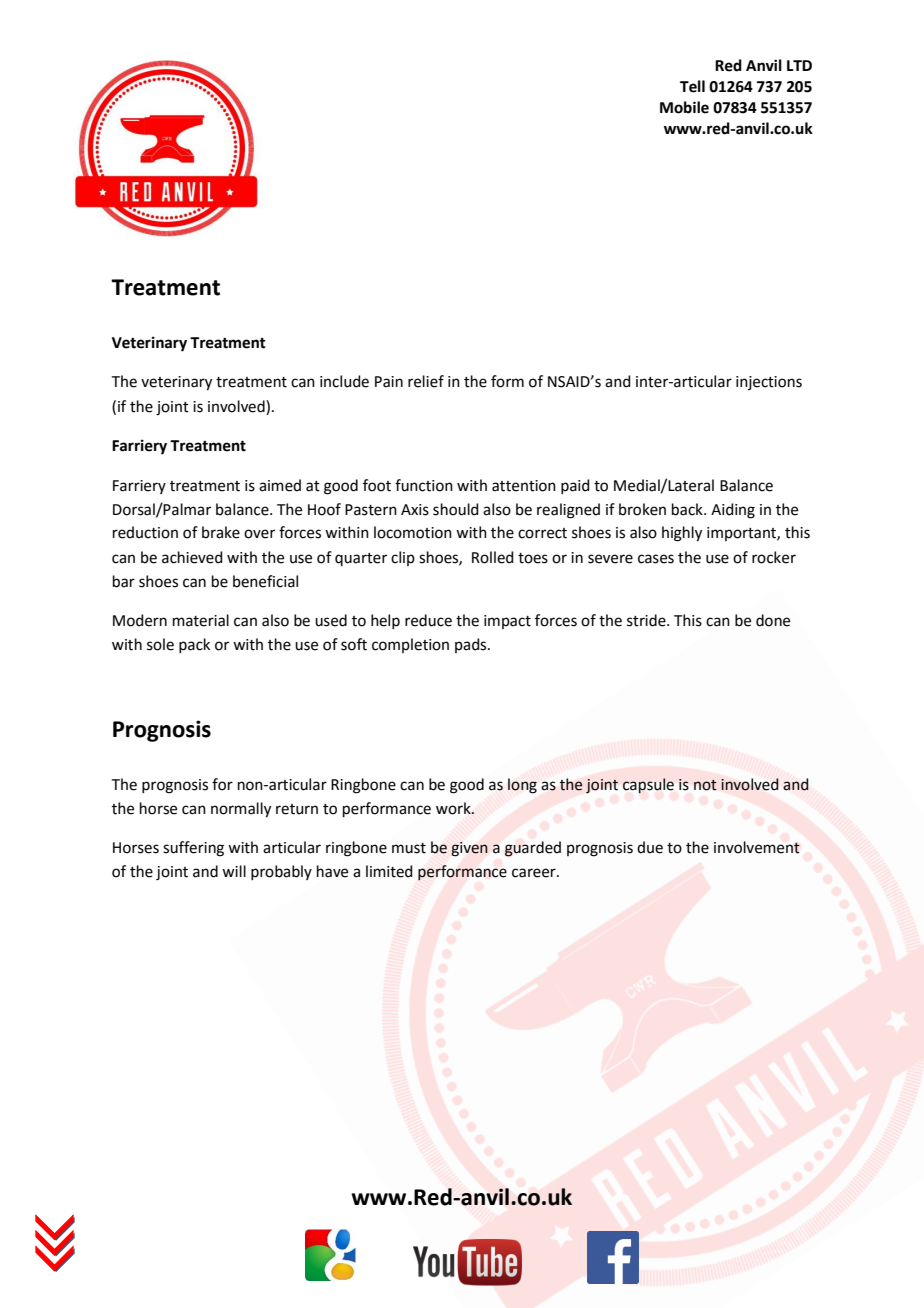  What do you see at coordinates (280, 485) in the page?
I see `aimed` at bounding box center [280, 485].
